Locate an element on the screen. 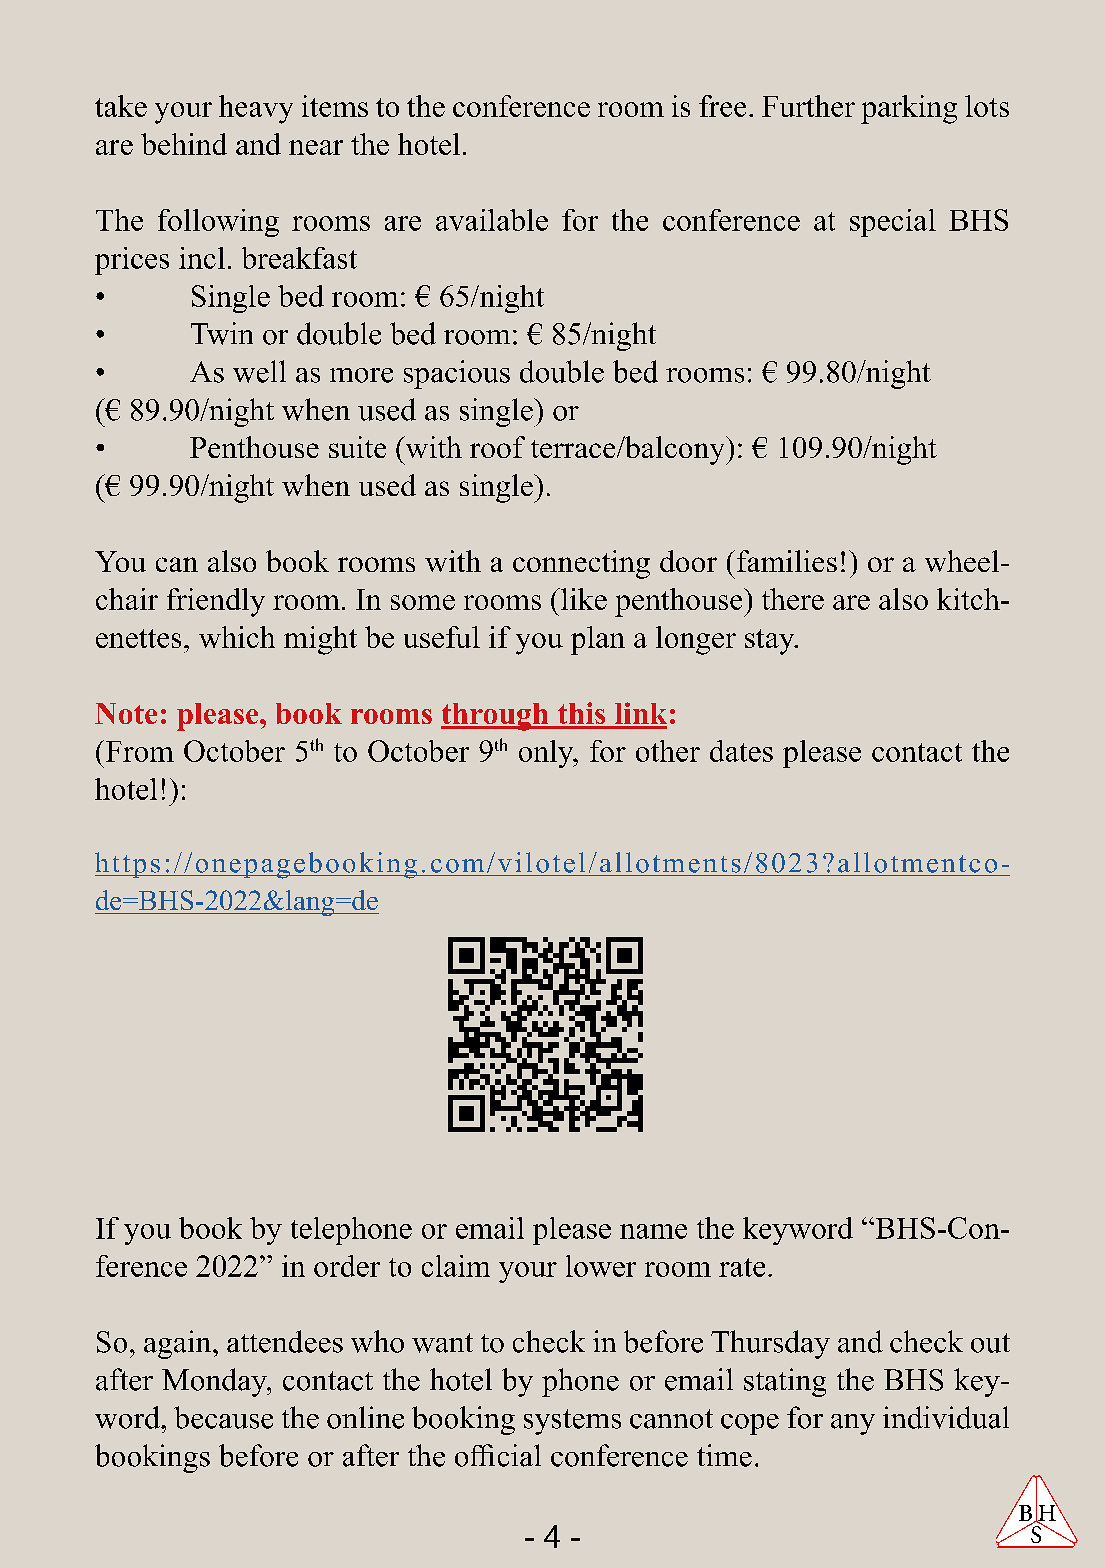 The image size is (1105, 1568). From is located at coordinates (138, 751).
